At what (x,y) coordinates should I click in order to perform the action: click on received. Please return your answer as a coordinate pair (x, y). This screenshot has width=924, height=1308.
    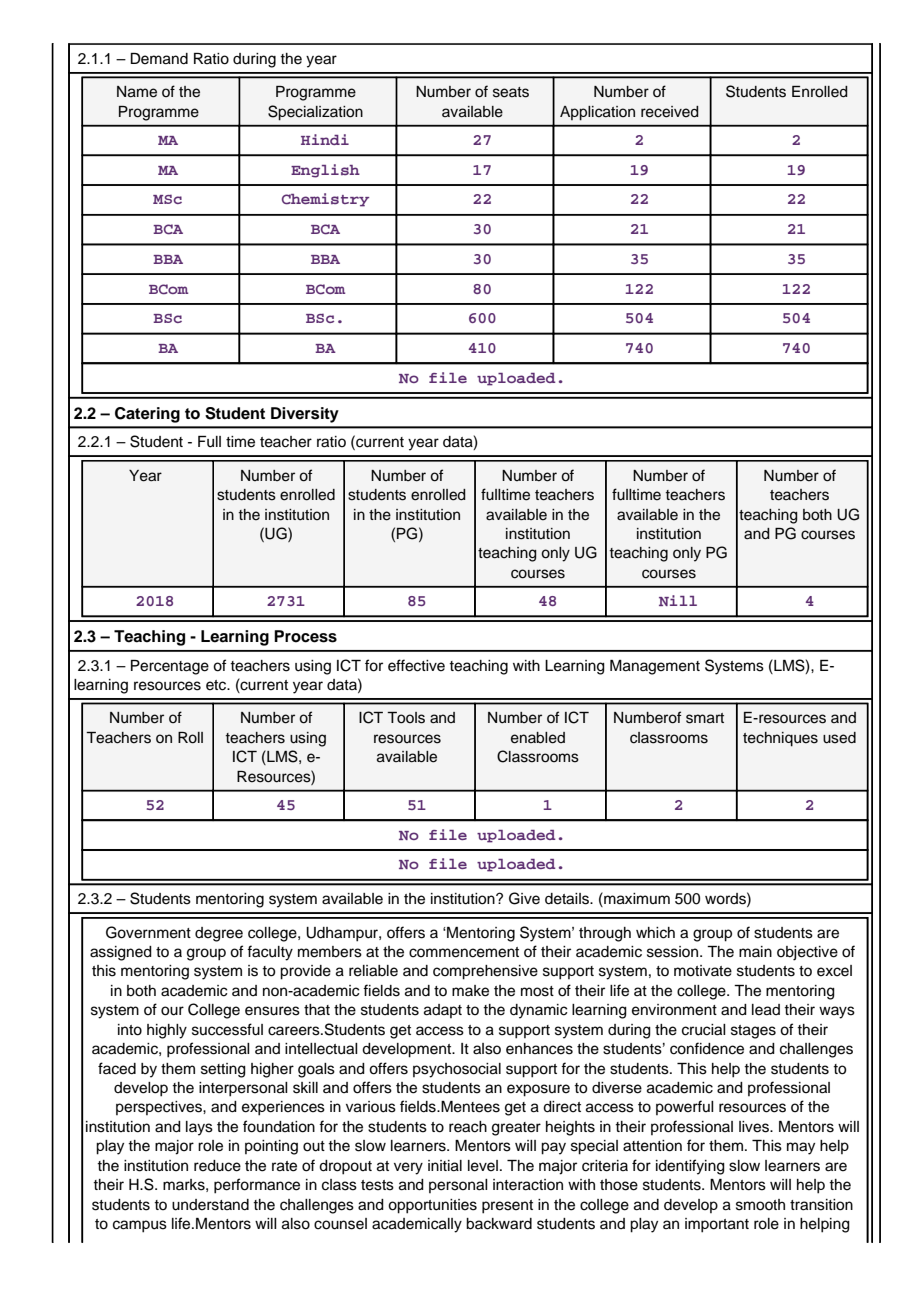
    Looking at the image, I should click on (670, 112).
